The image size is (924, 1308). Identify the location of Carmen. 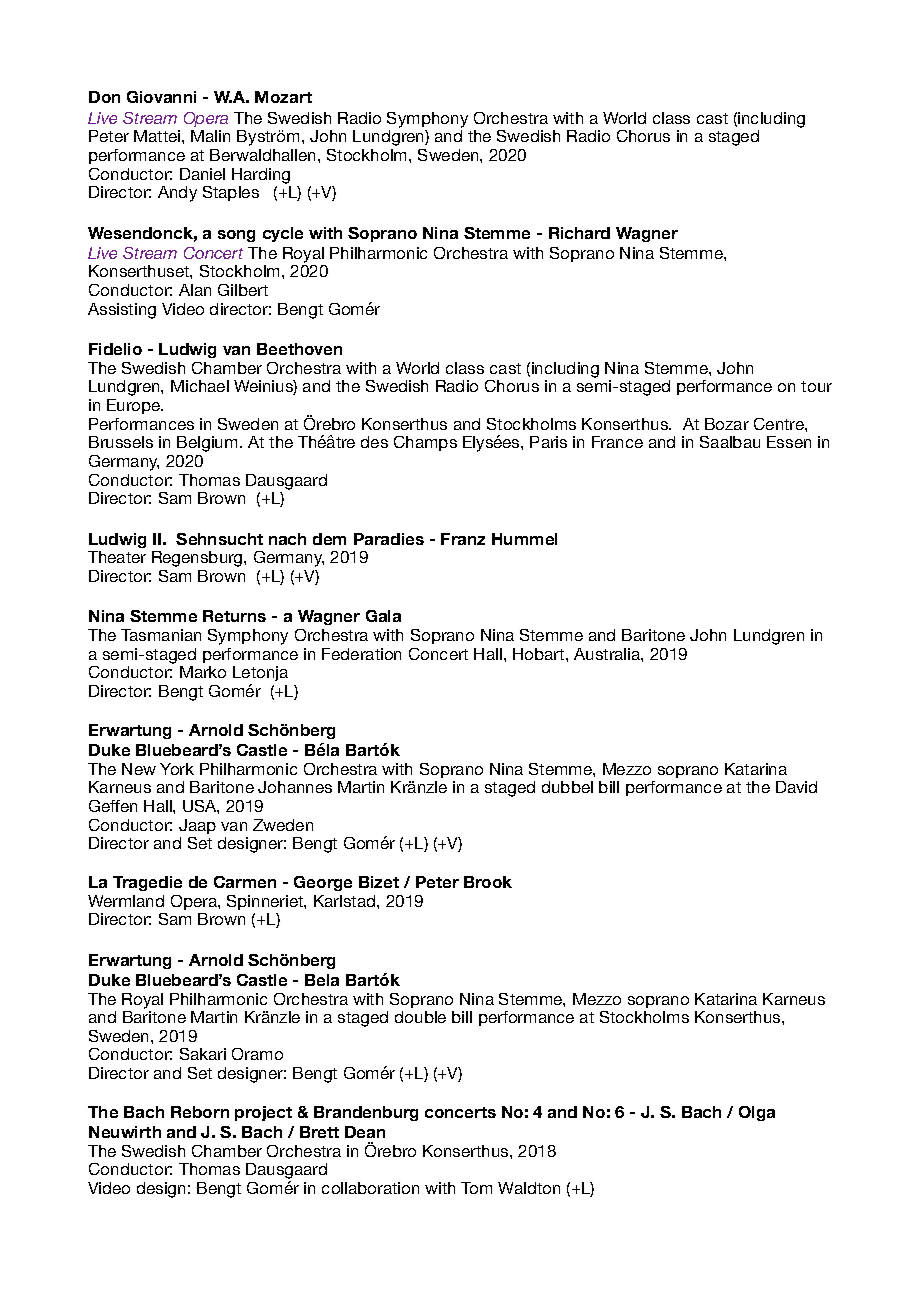
(245, 882).
